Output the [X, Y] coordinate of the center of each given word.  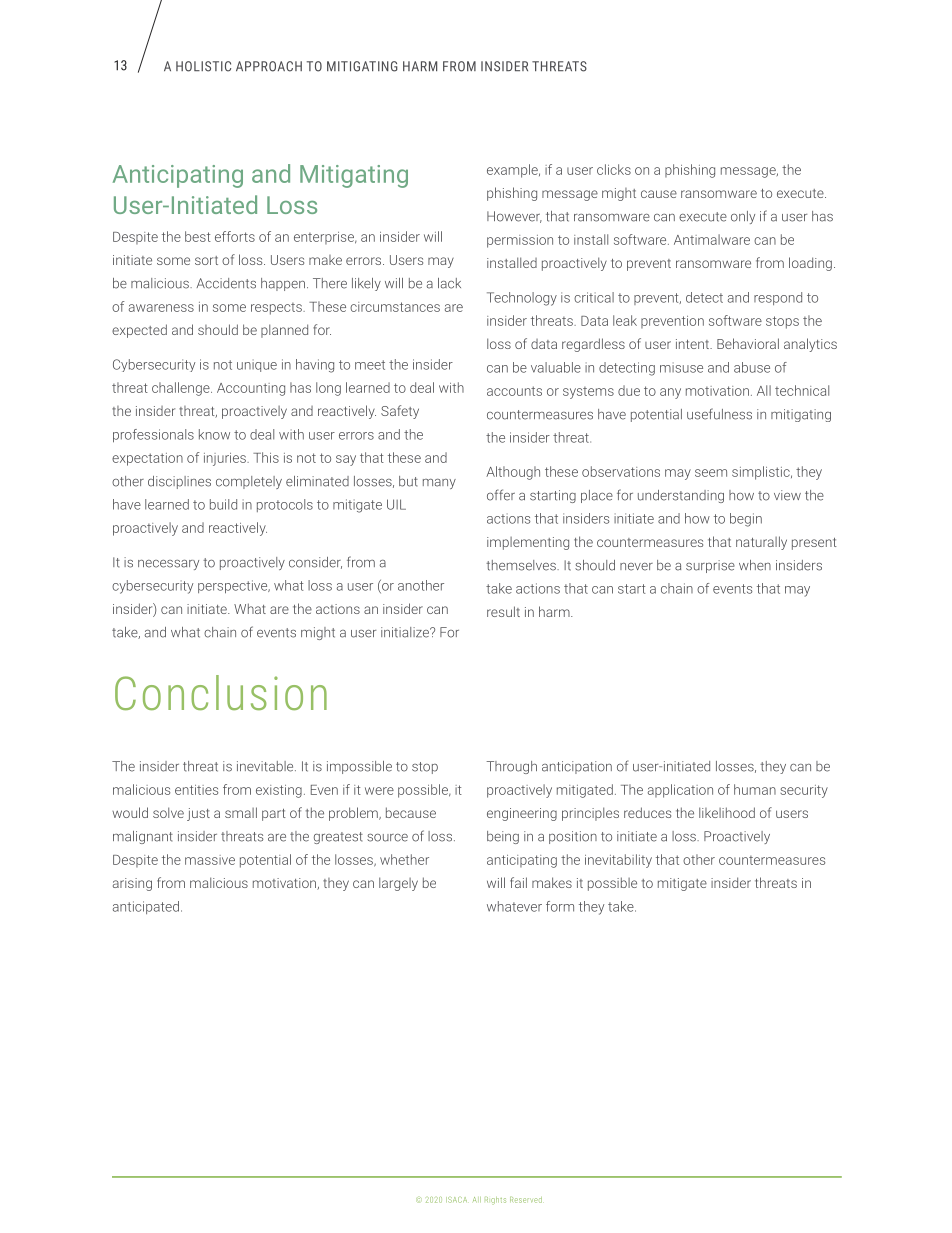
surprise [710, 566]
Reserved [526, 1200]
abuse [752, 367]
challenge [182, 389]
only [743, 217]
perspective [234, 587]
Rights [496, 1201]
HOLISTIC [203, 66]
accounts [514, 391]
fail [518, 882]
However [514, 217]
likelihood [727, 812]
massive [210, 860]
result [503, 611]
